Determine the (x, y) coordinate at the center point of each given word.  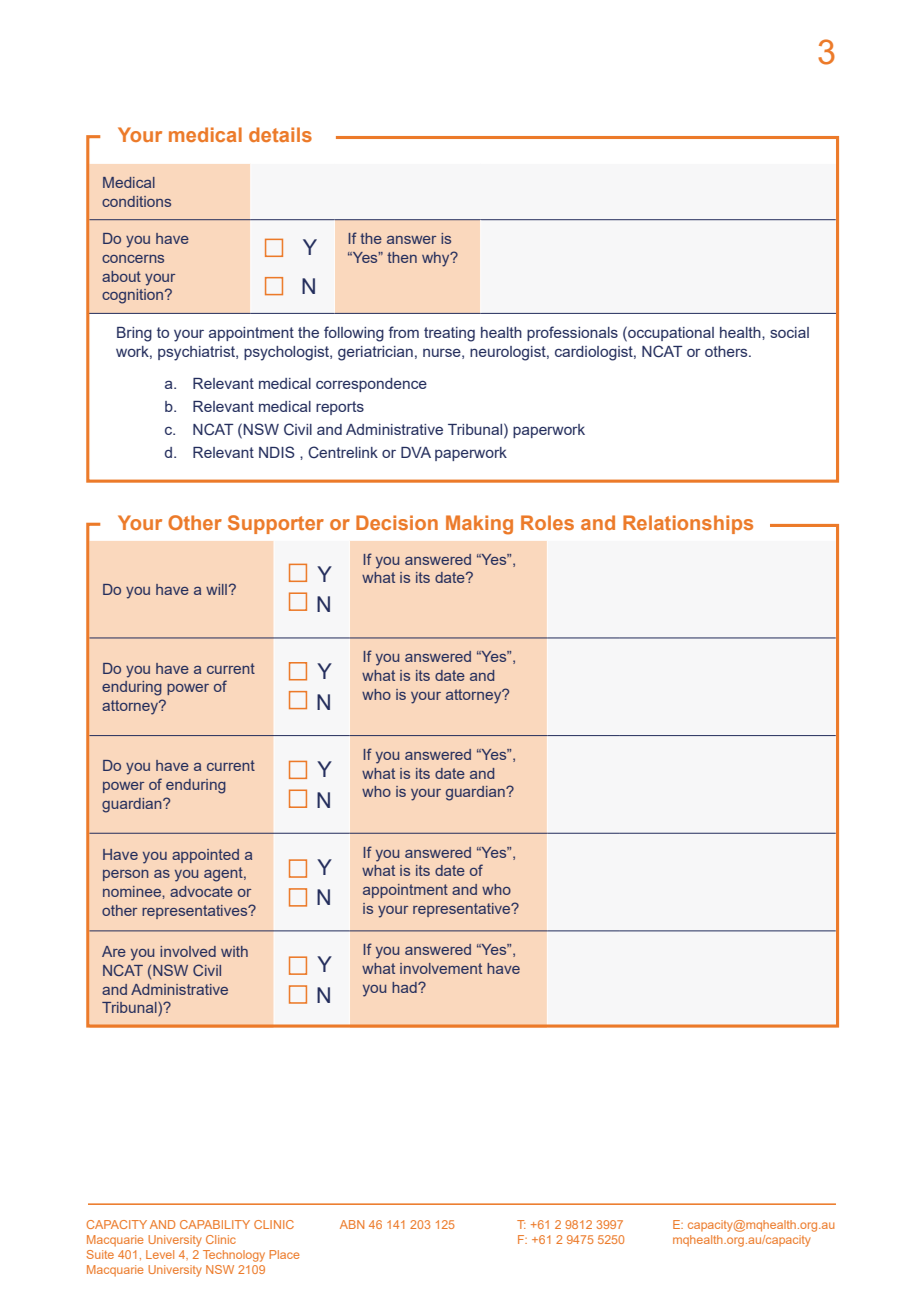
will (216, 589)
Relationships (688, 524)
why (437, 259)
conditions (136, 201)
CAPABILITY (215, 1224)
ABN (352, 1224)
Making (479, 525)
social (789, 332)
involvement (441, 968)
